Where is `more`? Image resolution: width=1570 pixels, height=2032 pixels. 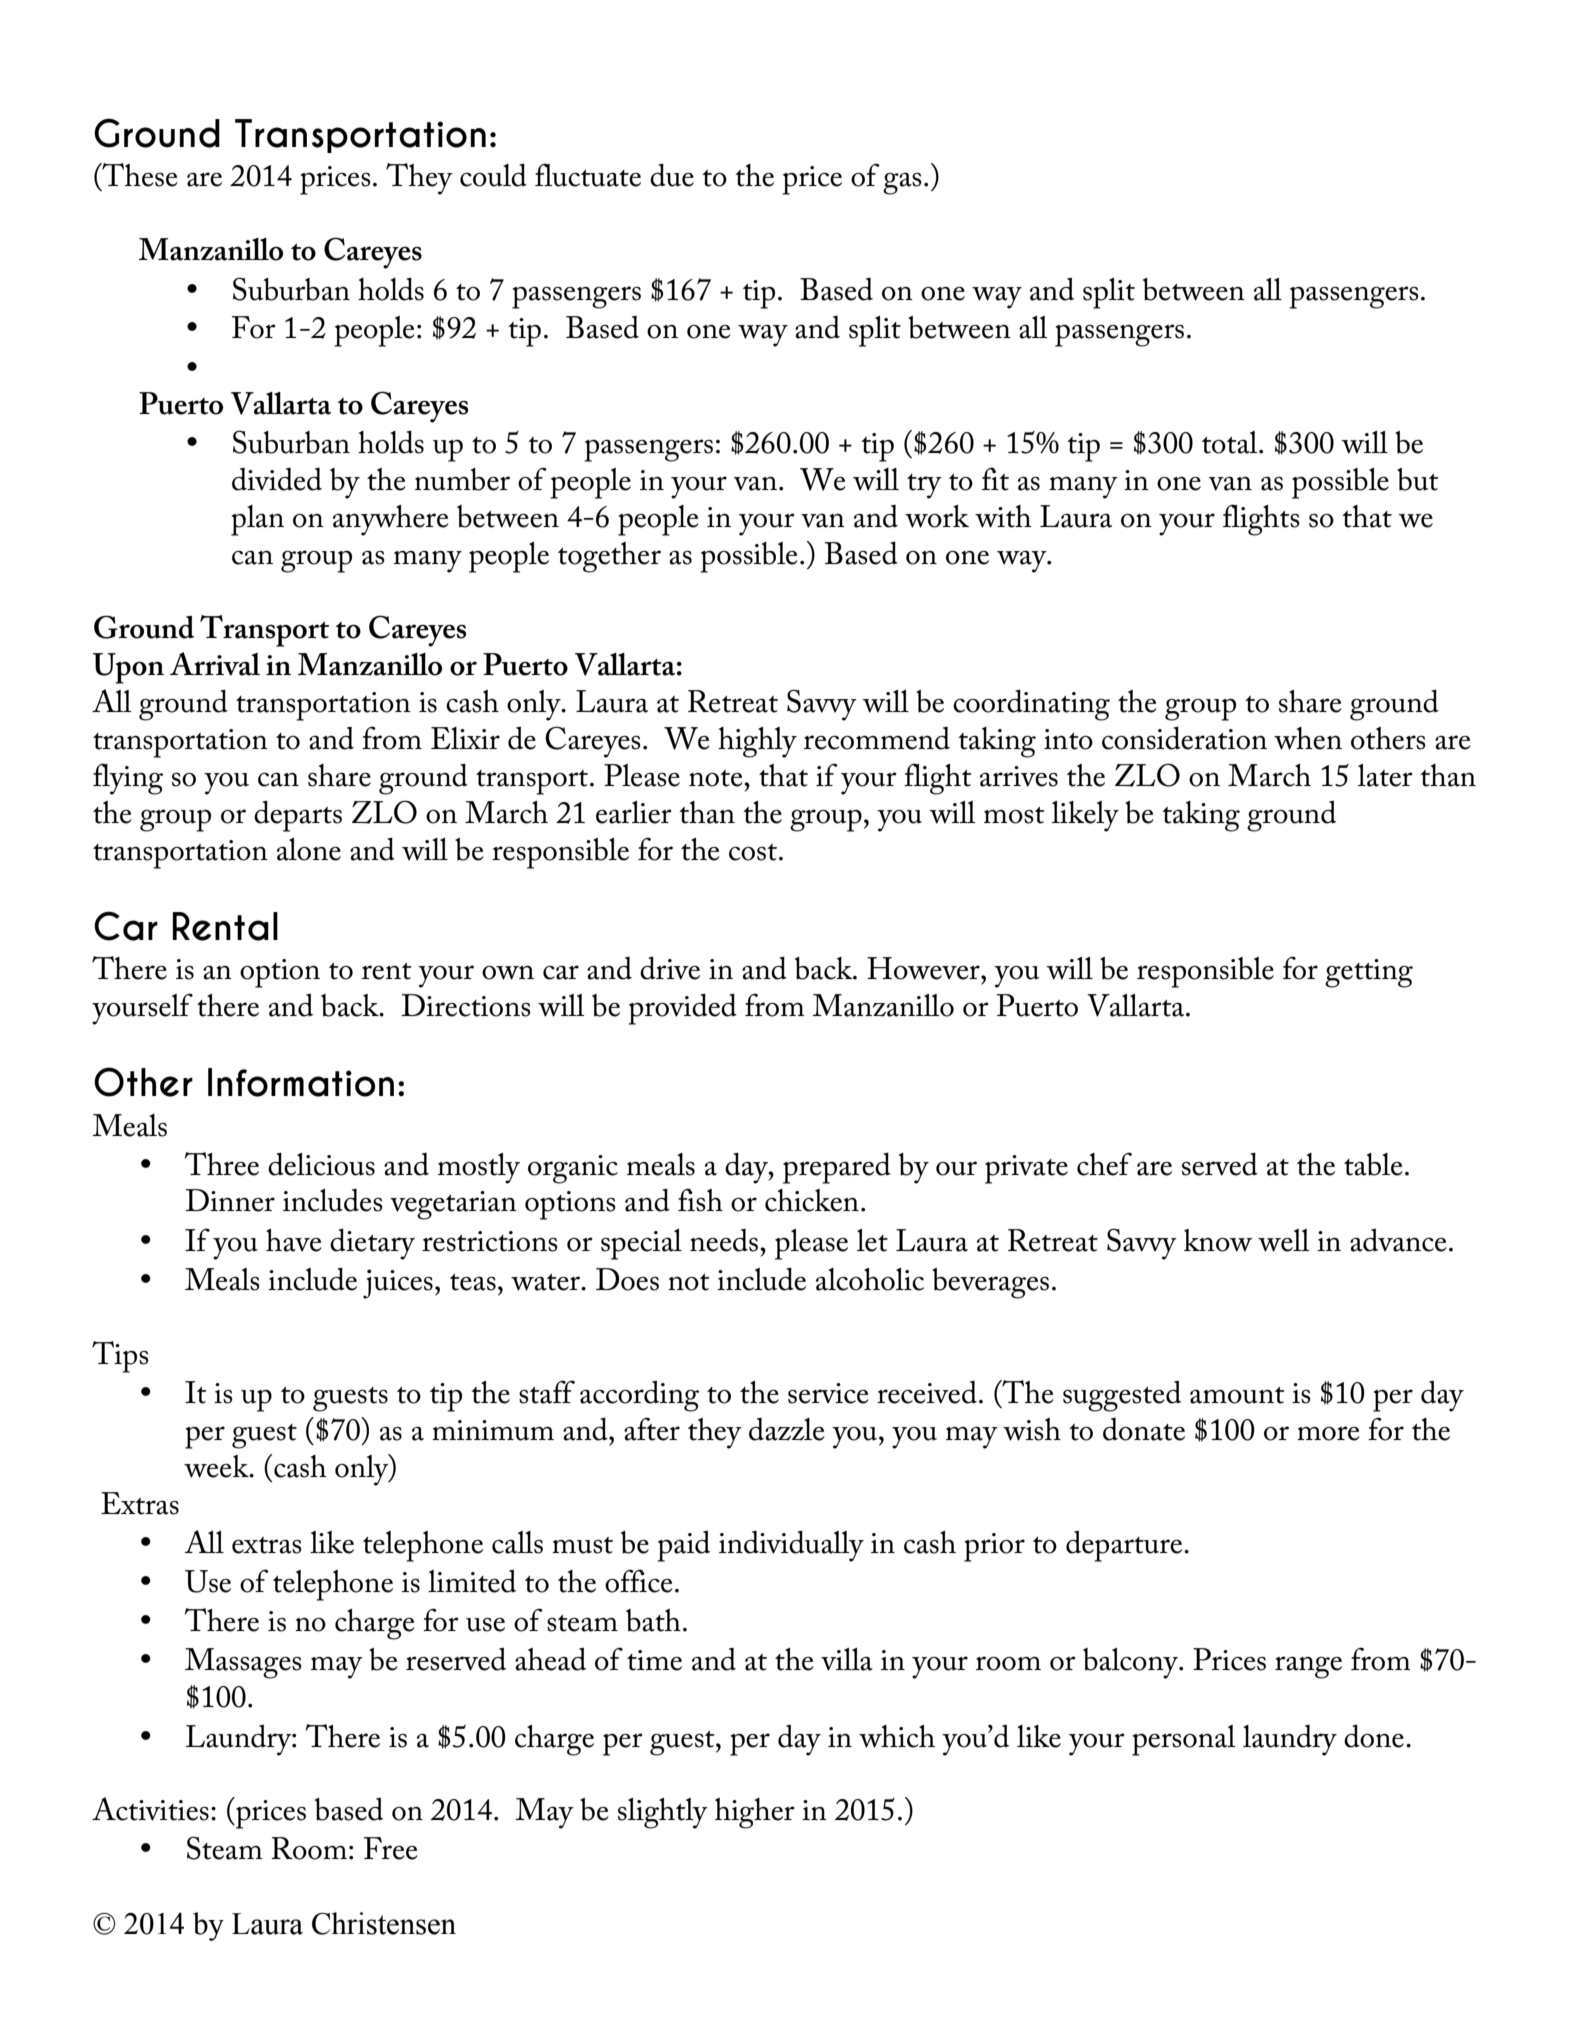 more is located at coordinates (1328, 1433).
